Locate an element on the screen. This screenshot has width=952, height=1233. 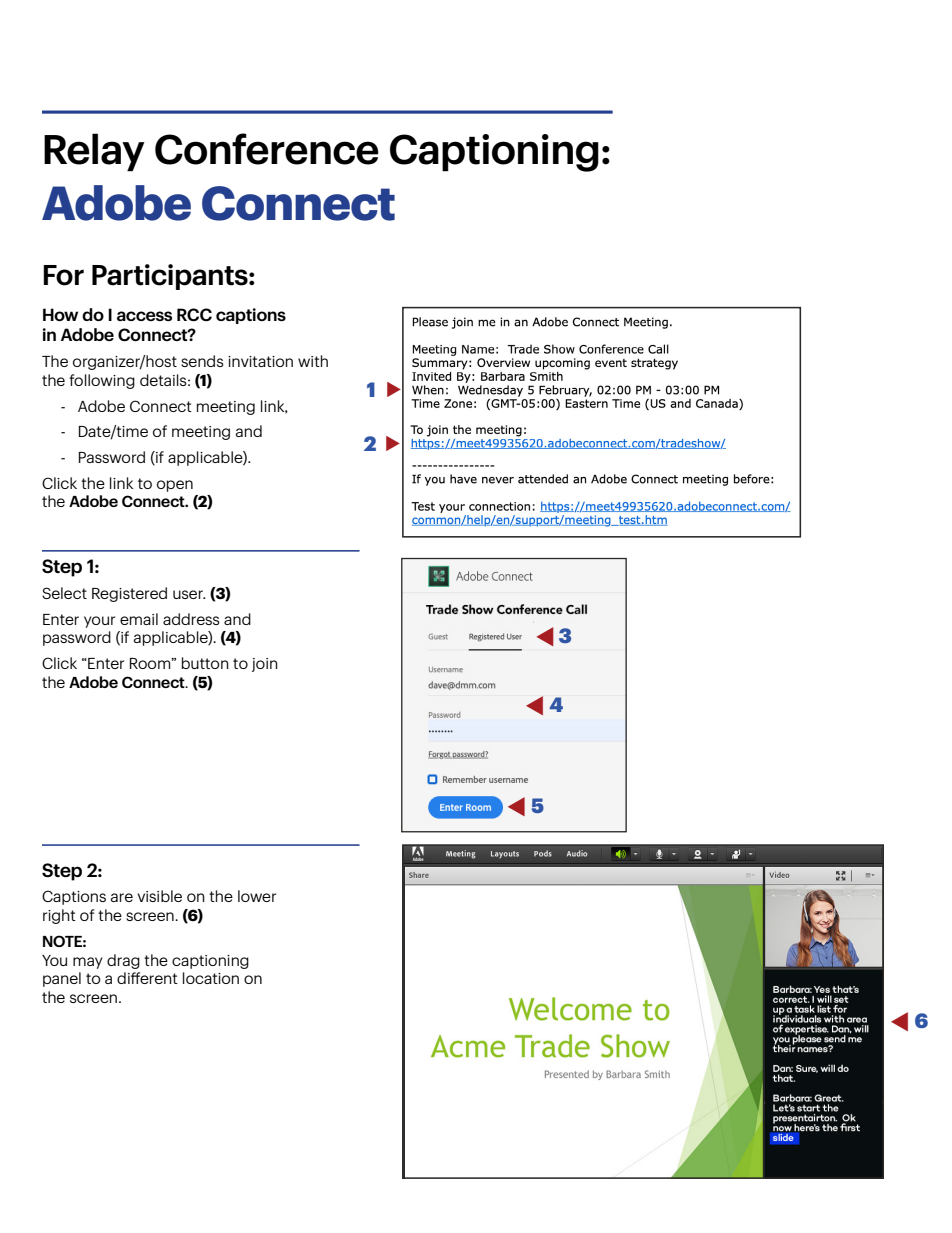
user is located at coordinates (189, 594).
